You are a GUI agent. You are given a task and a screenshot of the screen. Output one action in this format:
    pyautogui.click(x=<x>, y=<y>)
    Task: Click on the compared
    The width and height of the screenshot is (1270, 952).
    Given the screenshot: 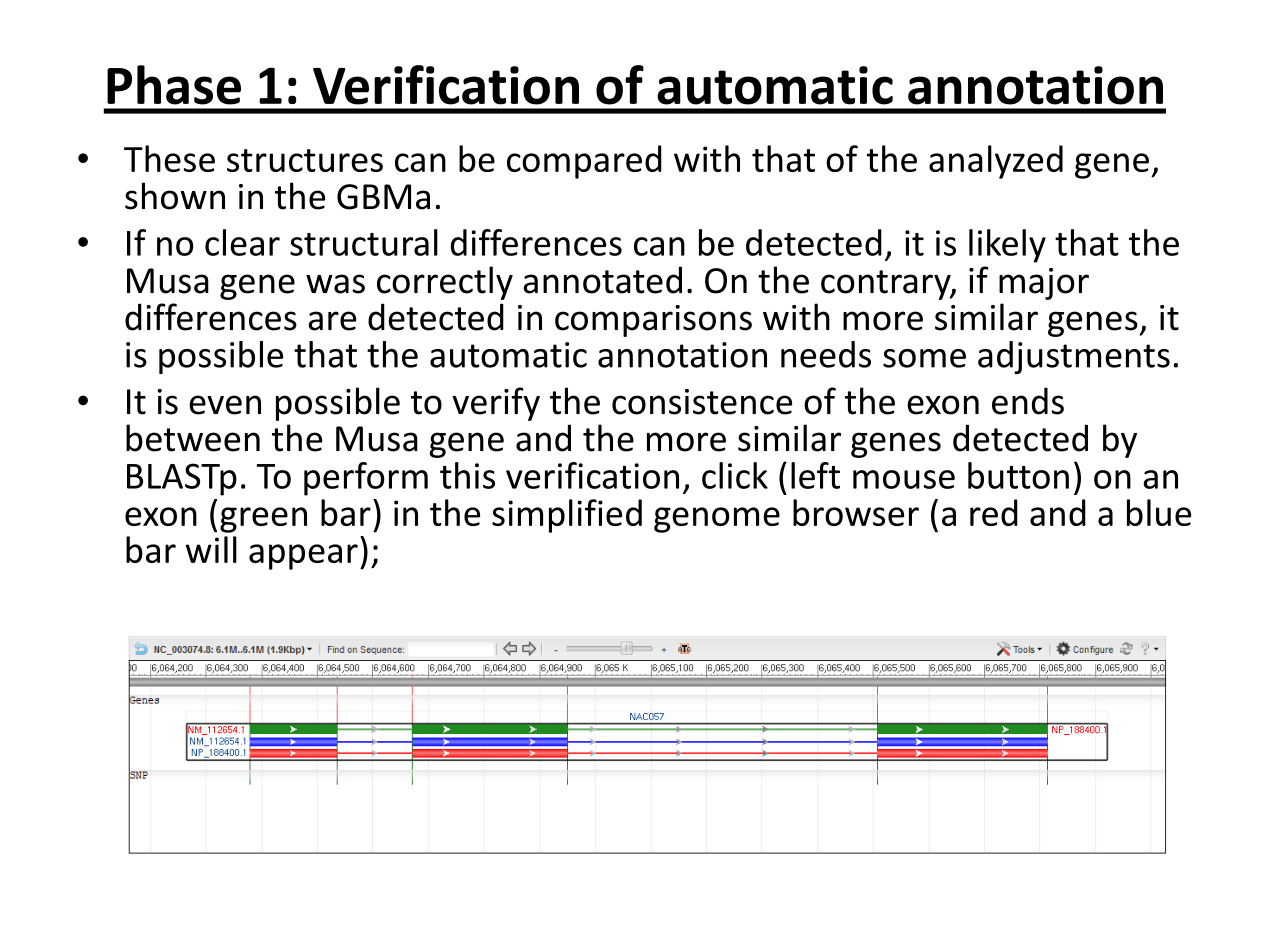 What is the action you would take?
    pyautogui.click(x=584, y=162)
